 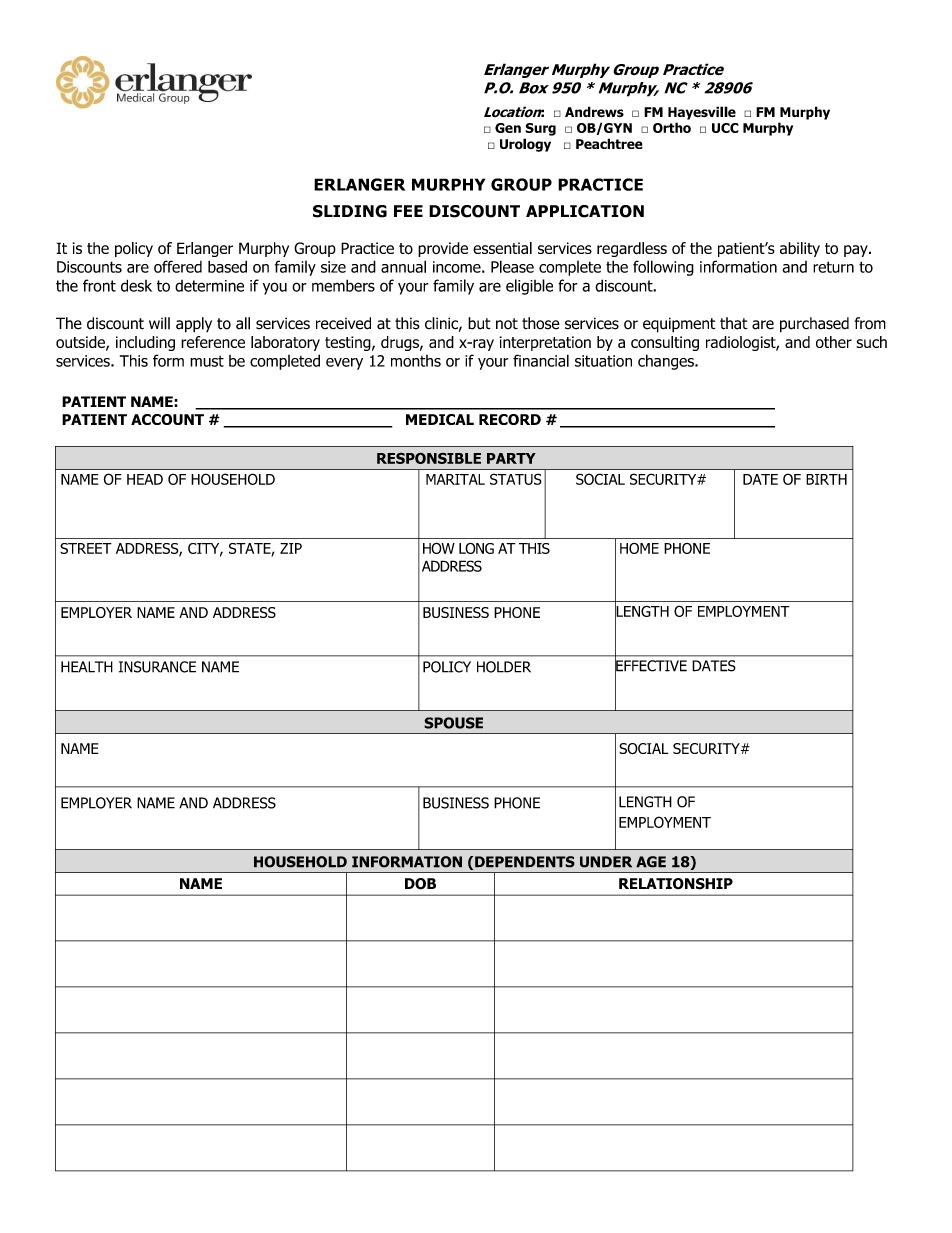 I want to click on MARITAL, so click(x=455, y=479).
